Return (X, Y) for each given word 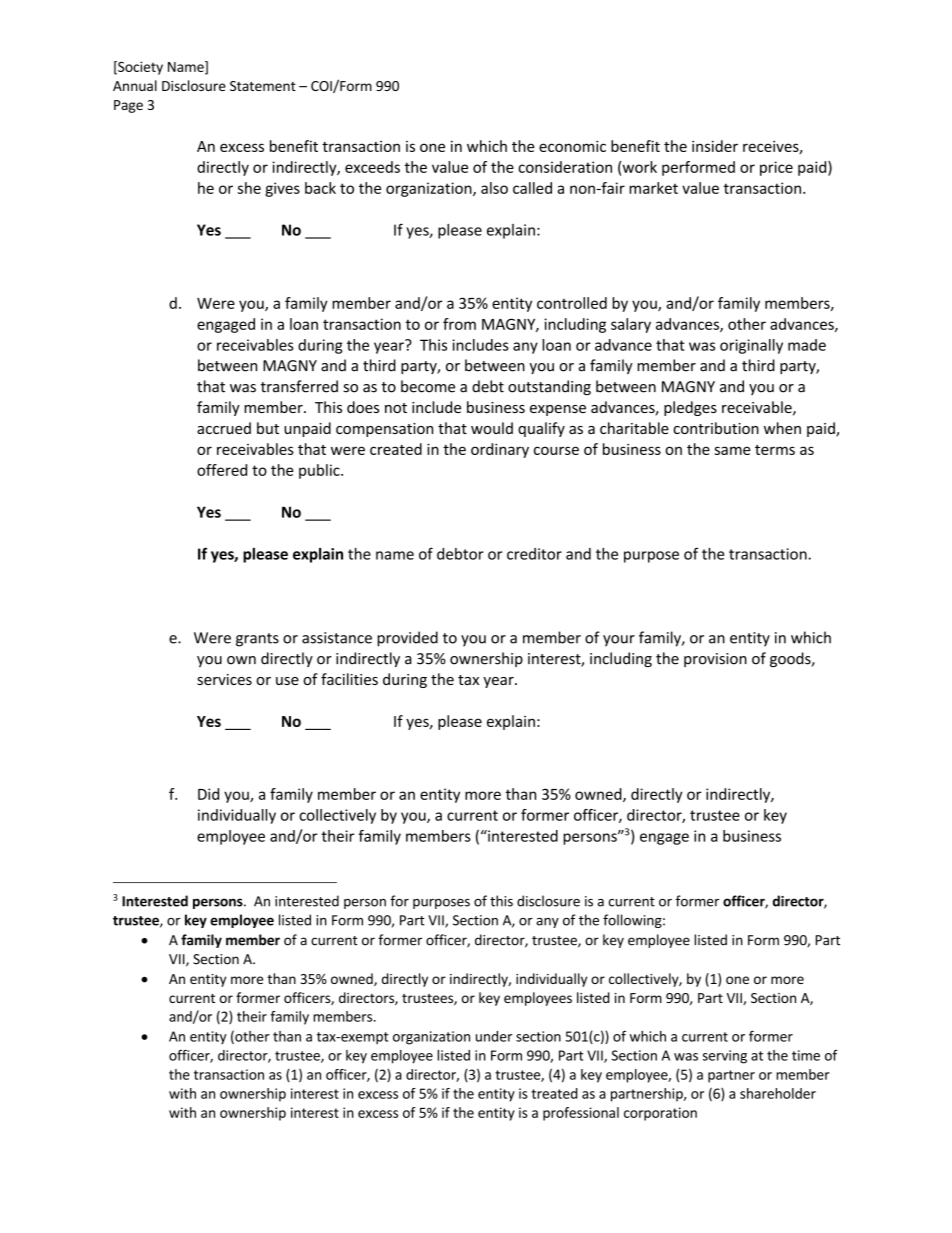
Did (208, 794)
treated (554, 1093)
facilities (349, 679)
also (494, 188)
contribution (716, 428)
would (492, 428)
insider (715, 146)
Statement (263, 86)
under (494, 1036)
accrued (224, 428)
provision (715, 660)
